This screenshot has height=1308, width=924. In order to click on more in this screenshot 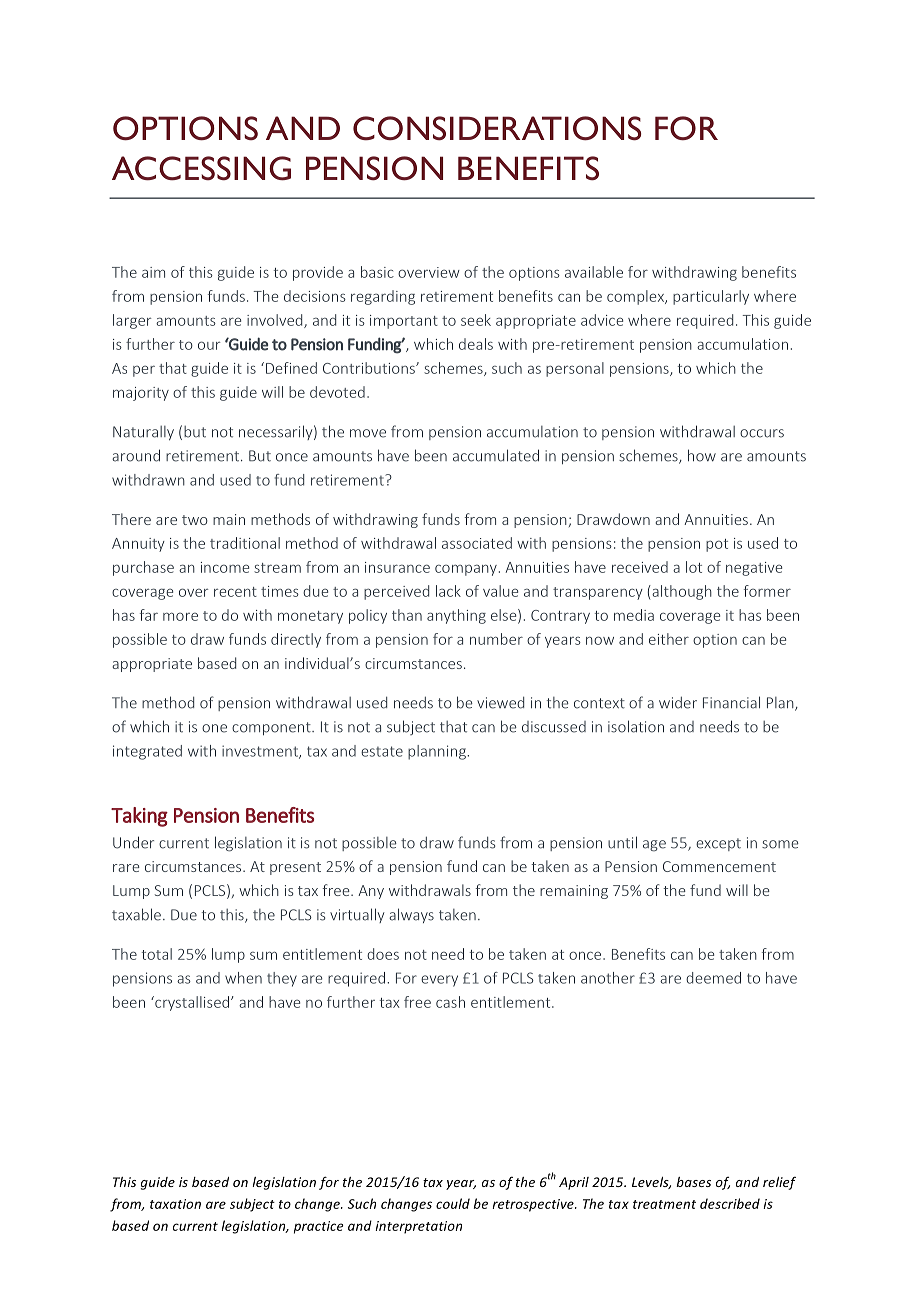, I will do `click(180, 616)`.
